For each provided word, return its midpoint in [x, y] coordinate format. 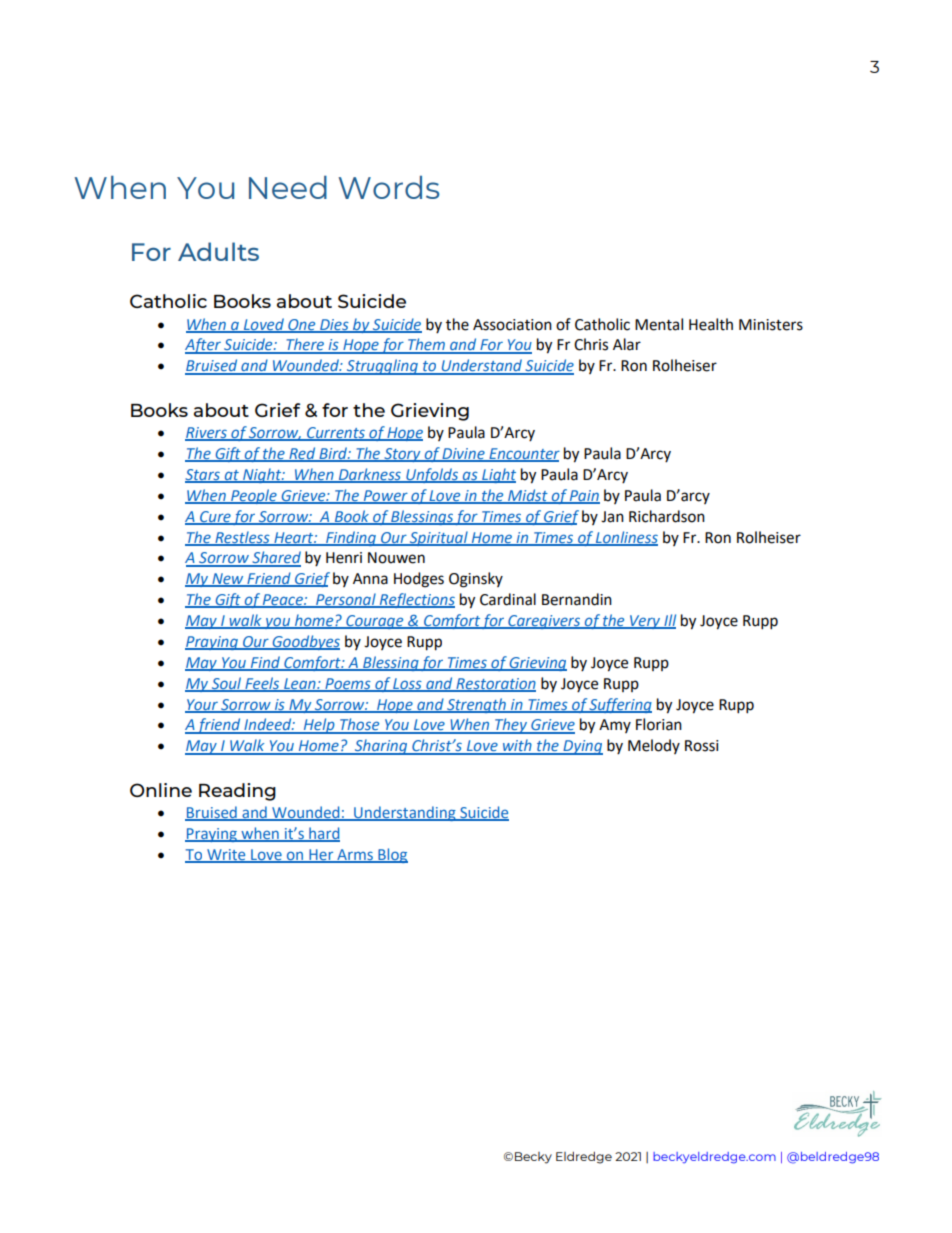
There [305, 345]
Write [226, 855]
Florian [659, 724]
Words [389, 187]
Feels [262, 684]
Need [288, 187]
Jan [612, 517]
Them [426, 345]
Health [711, 324]
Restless [242, 538]
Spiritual [439, 538]
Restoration [495, 684]
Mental [659, 324]
